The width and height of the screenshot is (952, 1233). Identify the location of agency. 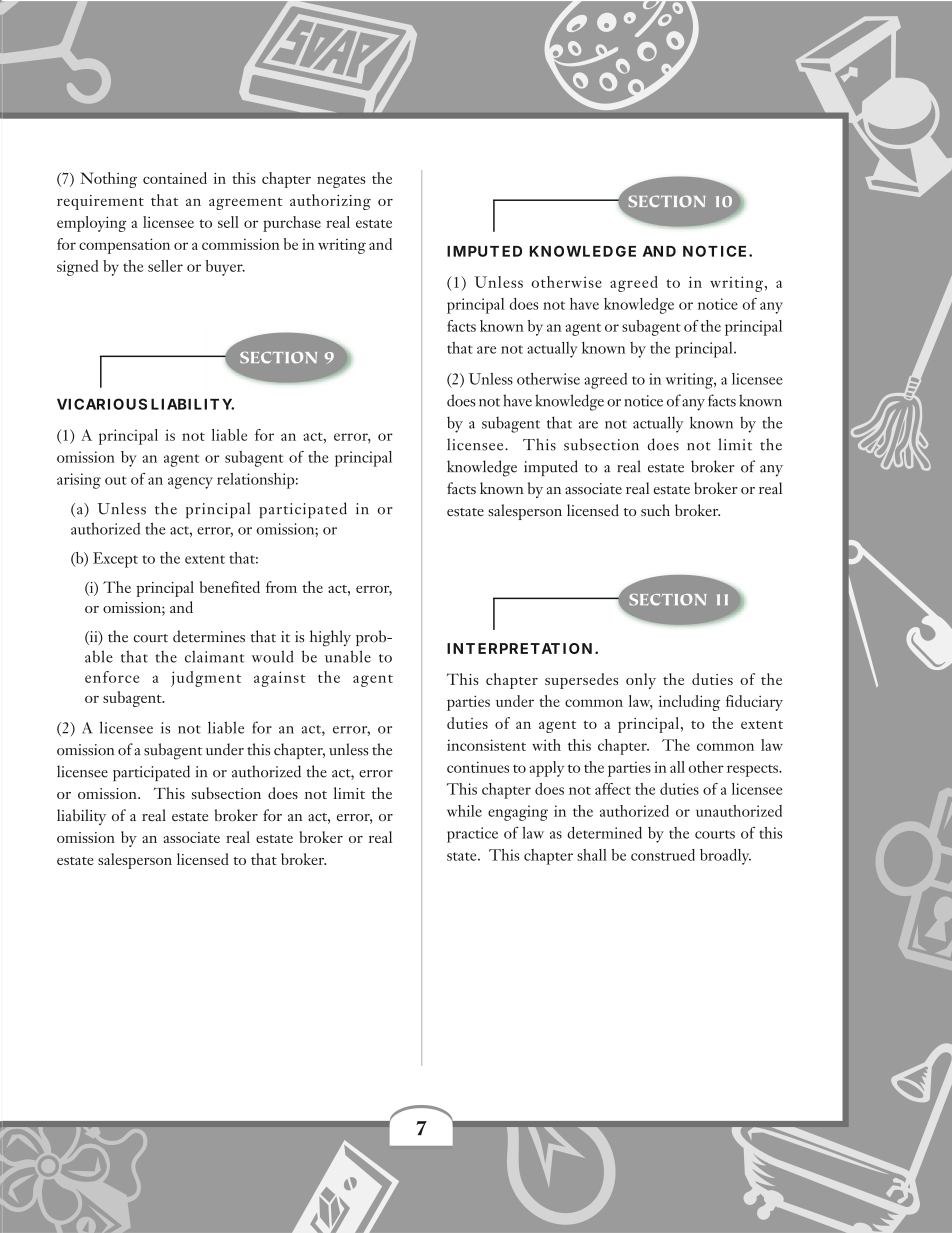
(190, 483).
